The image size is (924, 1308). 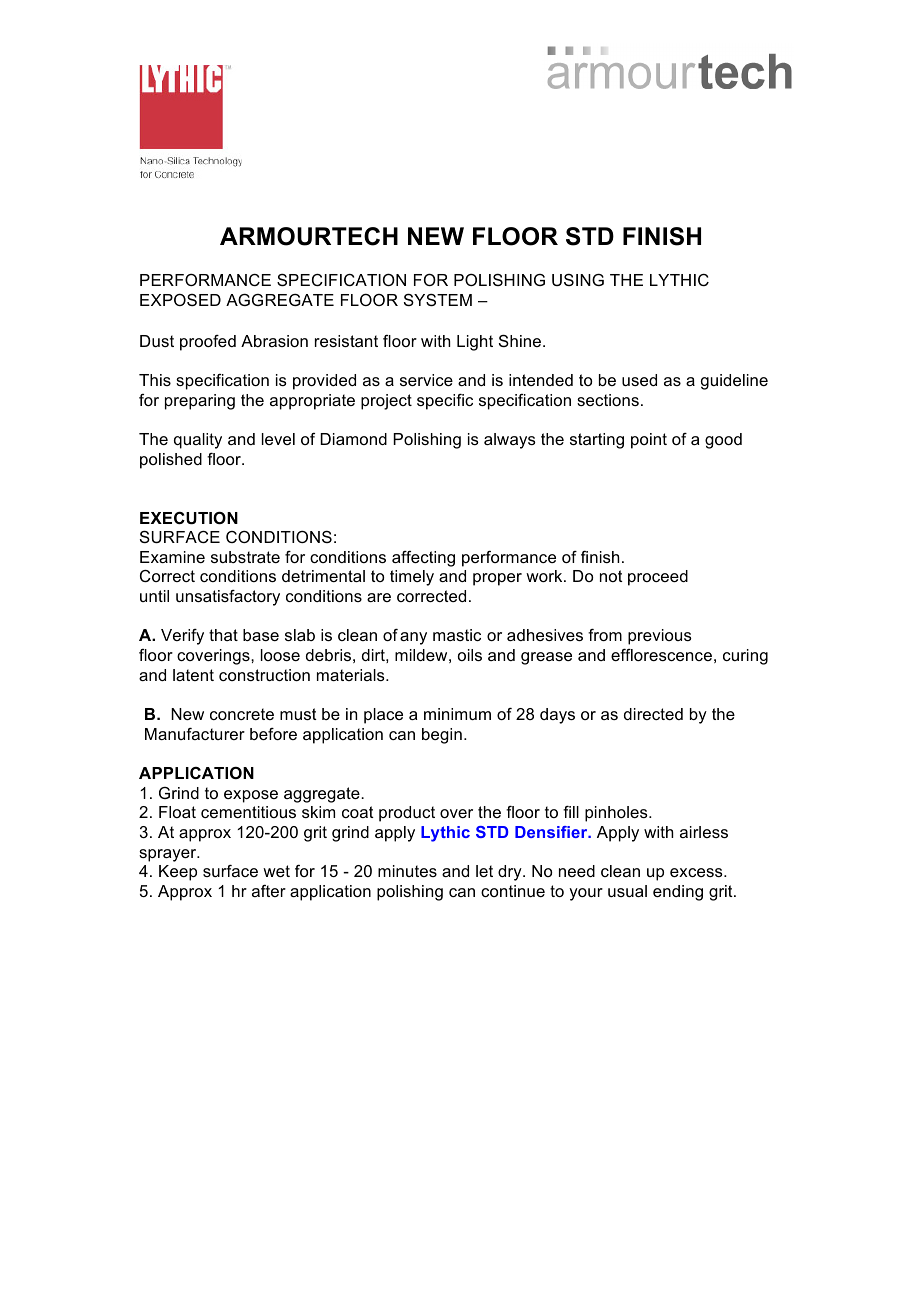 What do you see at coordinates (484, 871) in the screenshot?
I see `let` at bounding box center [484, 871].
